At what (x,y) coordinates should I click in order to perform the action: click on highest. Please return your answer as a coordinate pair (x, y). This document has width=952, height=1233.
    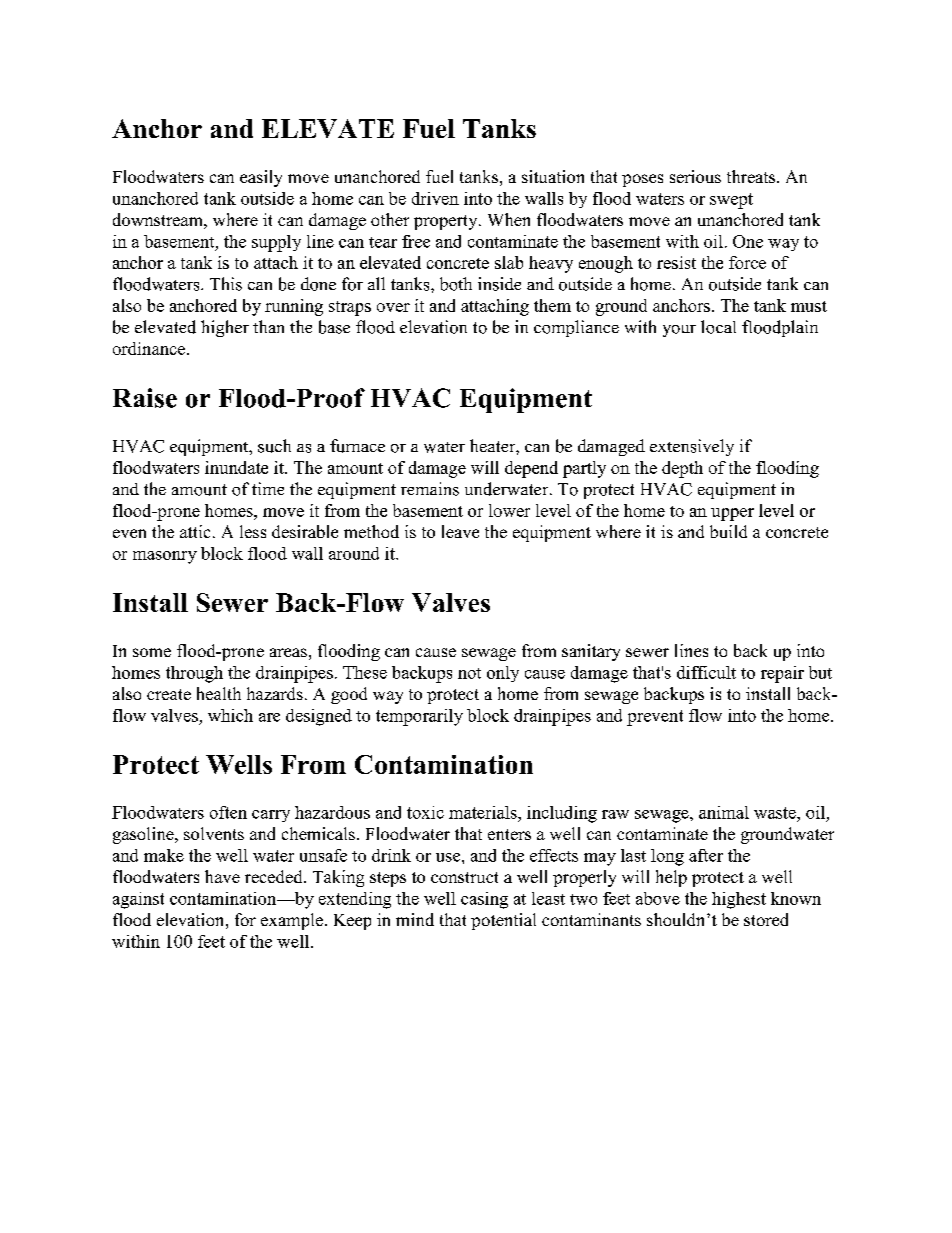
    Looking at the image, I should click on (739, 900).
